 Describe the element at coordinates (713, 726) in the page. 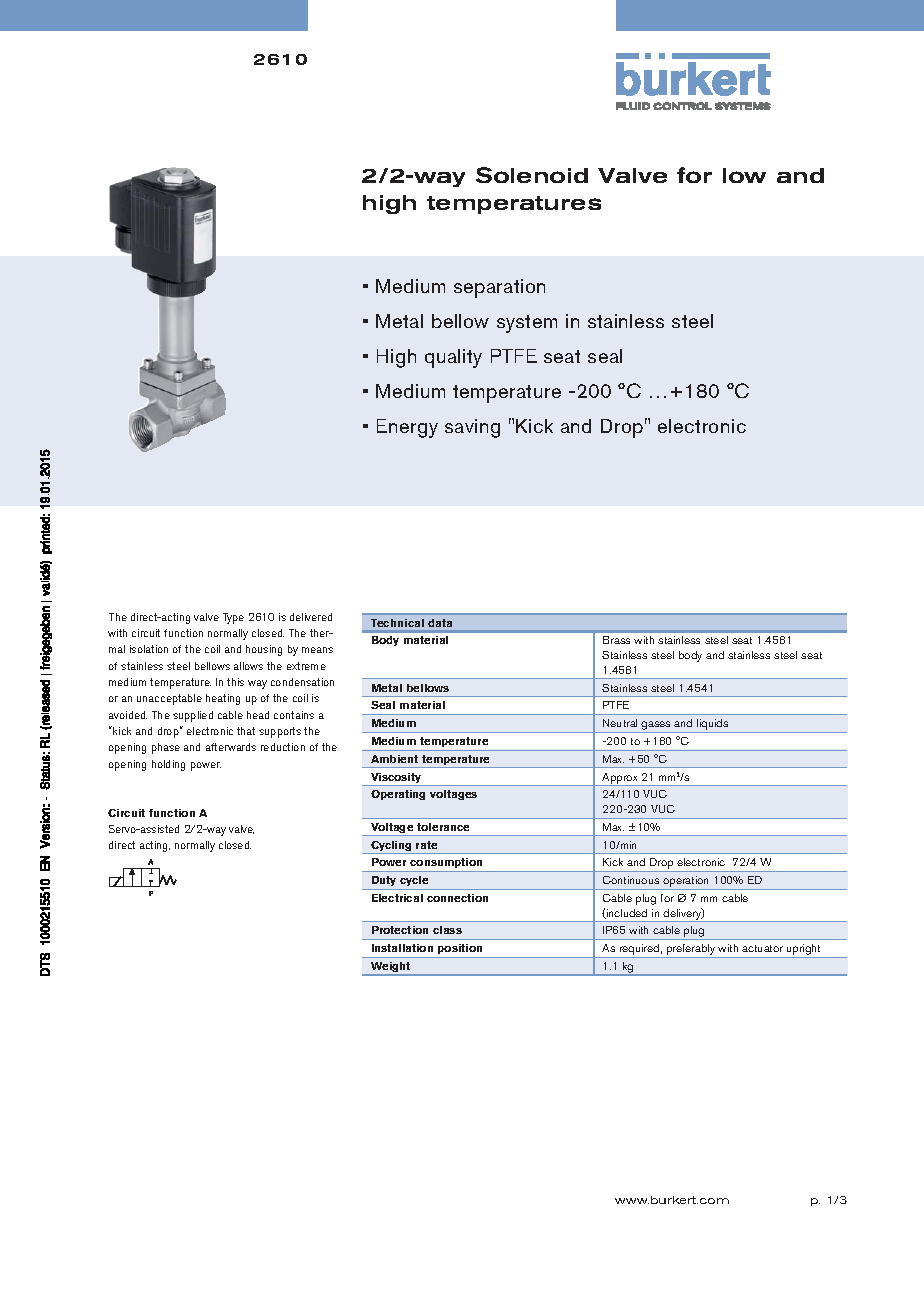

I see `liquids` at that location.
